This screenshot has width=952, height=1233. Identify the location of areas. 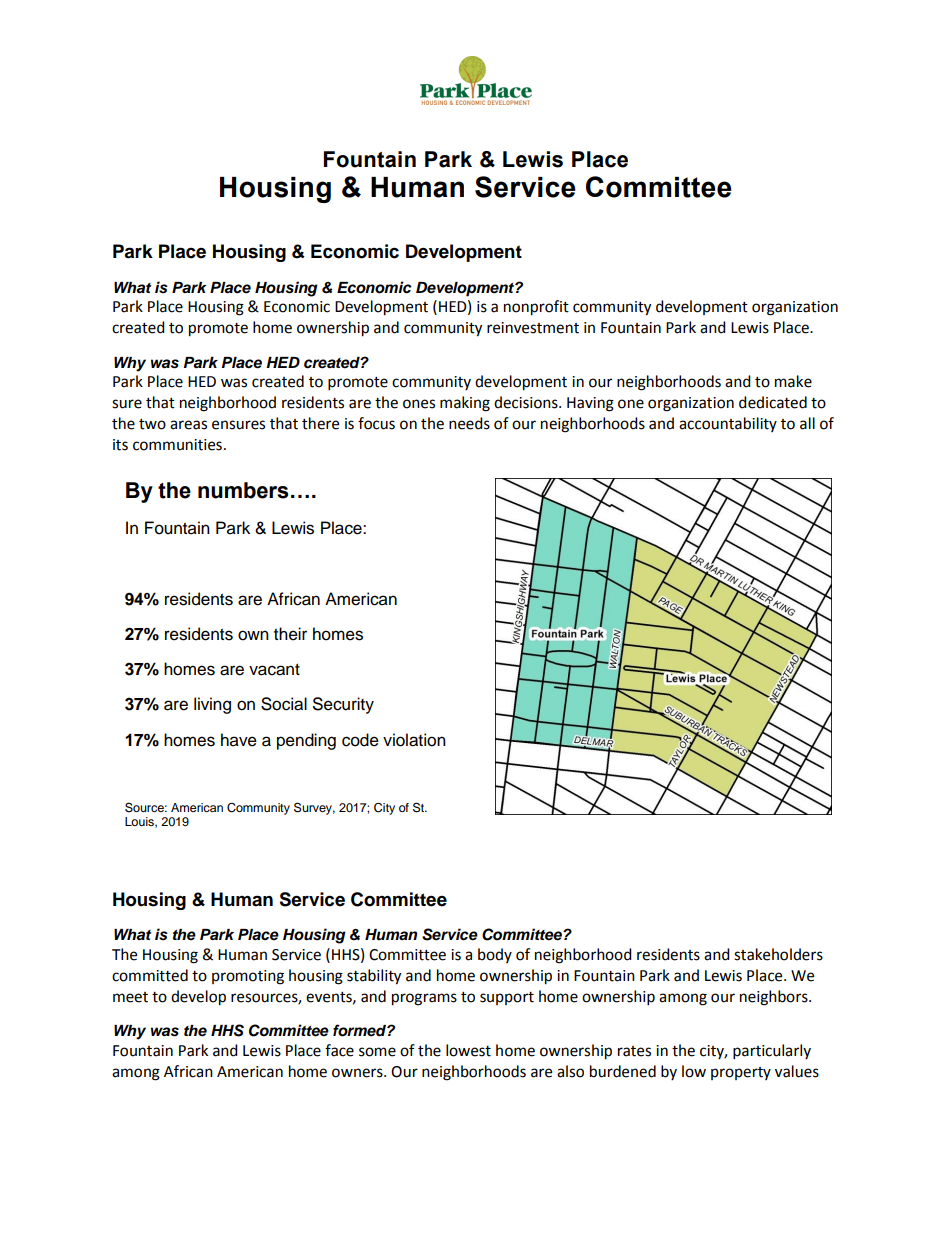
(188, 425).
